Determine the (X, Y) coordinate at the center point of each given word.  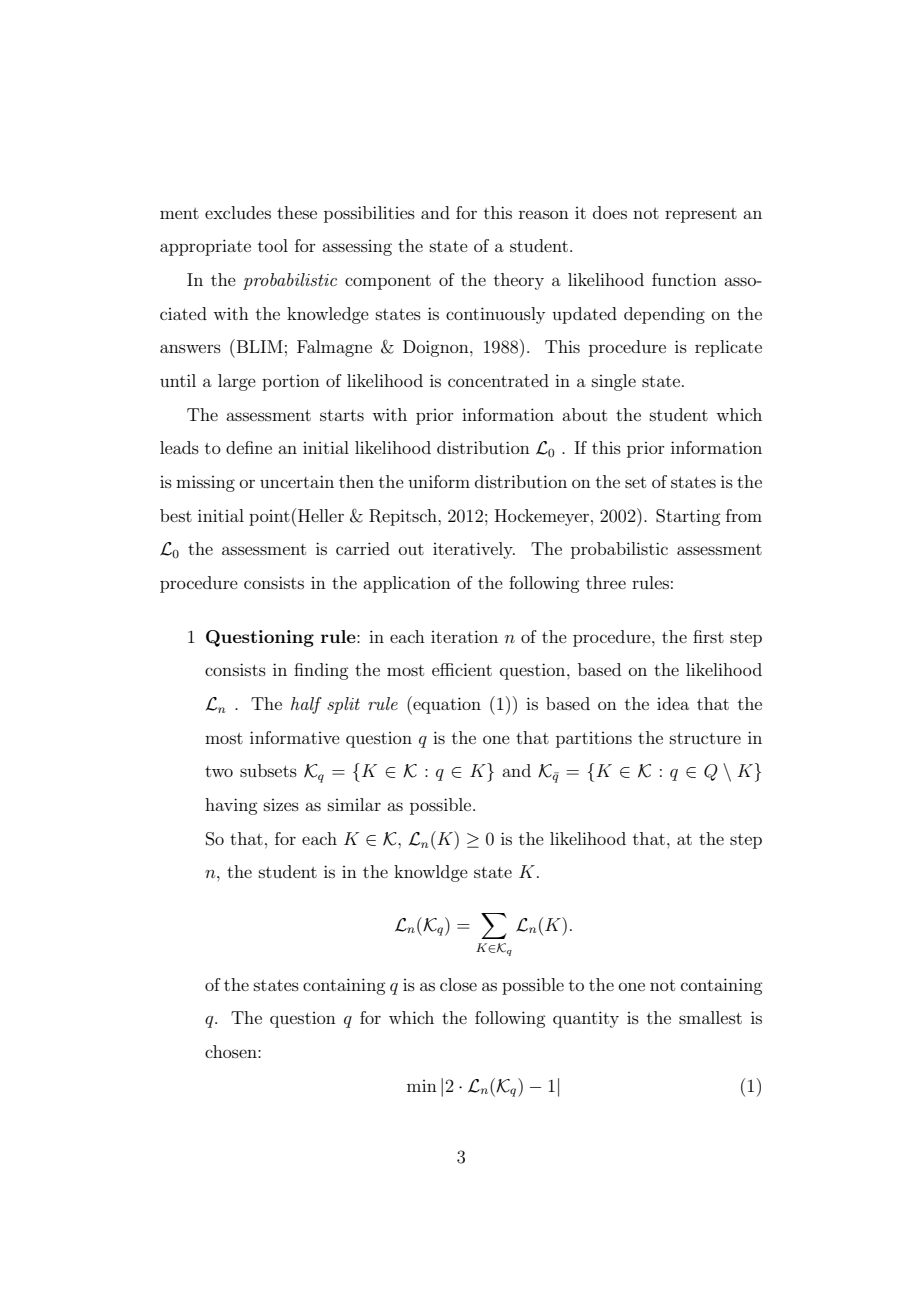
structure (705, 738)
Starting (688, 517)
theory (519, 281)
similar (354, 804)
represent (701, 215)
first (708, 636)
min (422, 1086)
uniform (439, 481)
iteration (464, 636)
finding (321, 671)
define (249, 447)
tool (273, 245)
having (231, 806)
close (458, 984)
